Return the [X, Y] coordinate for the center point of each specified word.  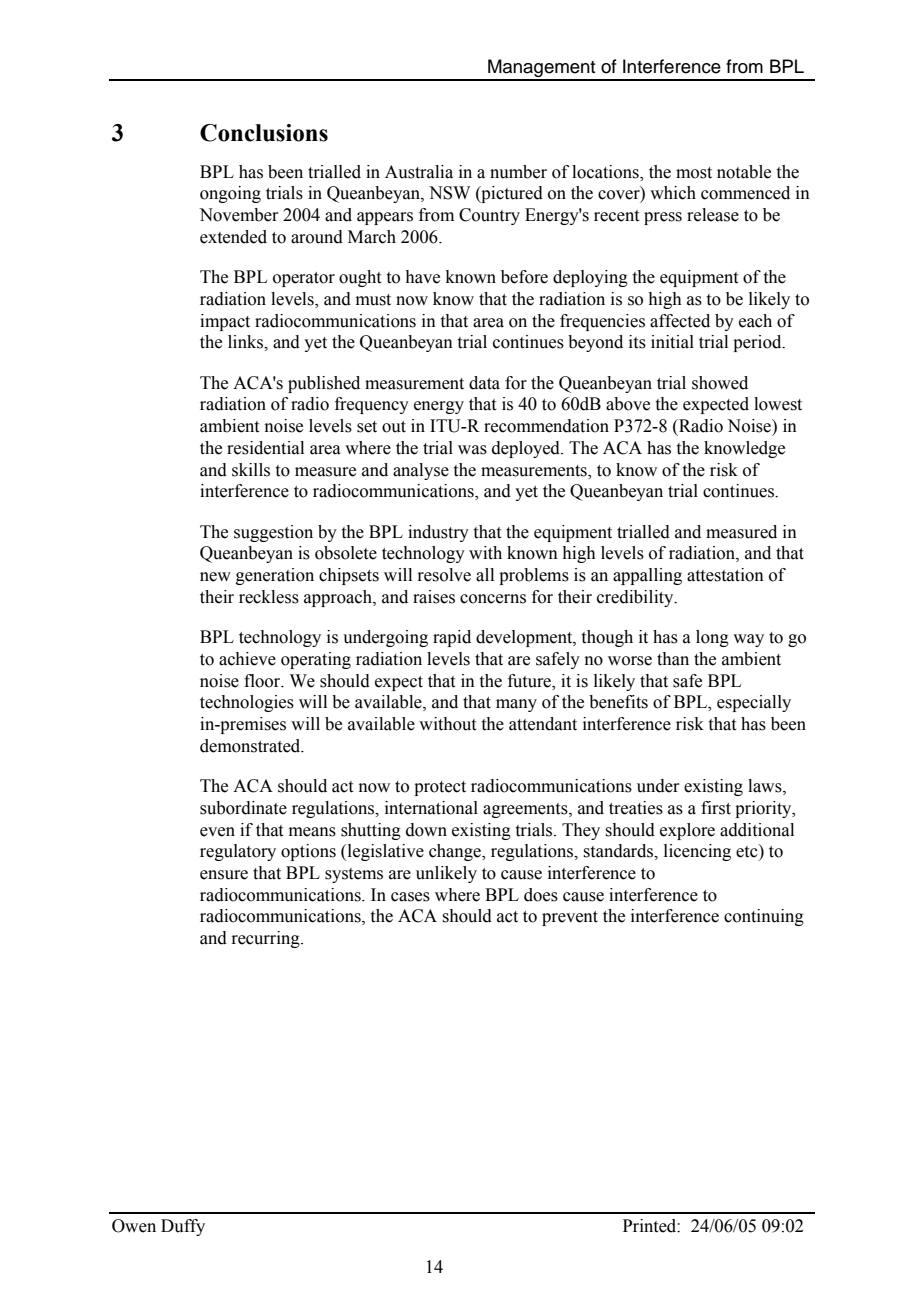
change [456, 852]
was [472, 450]
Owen [134, 1226]
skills [251, 470]
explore [687, 831]
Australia [419, 172]
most [694, 173]
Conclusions [264, 133]
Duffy [183, 1227]
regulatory [238, 852]
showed [720, 383]
